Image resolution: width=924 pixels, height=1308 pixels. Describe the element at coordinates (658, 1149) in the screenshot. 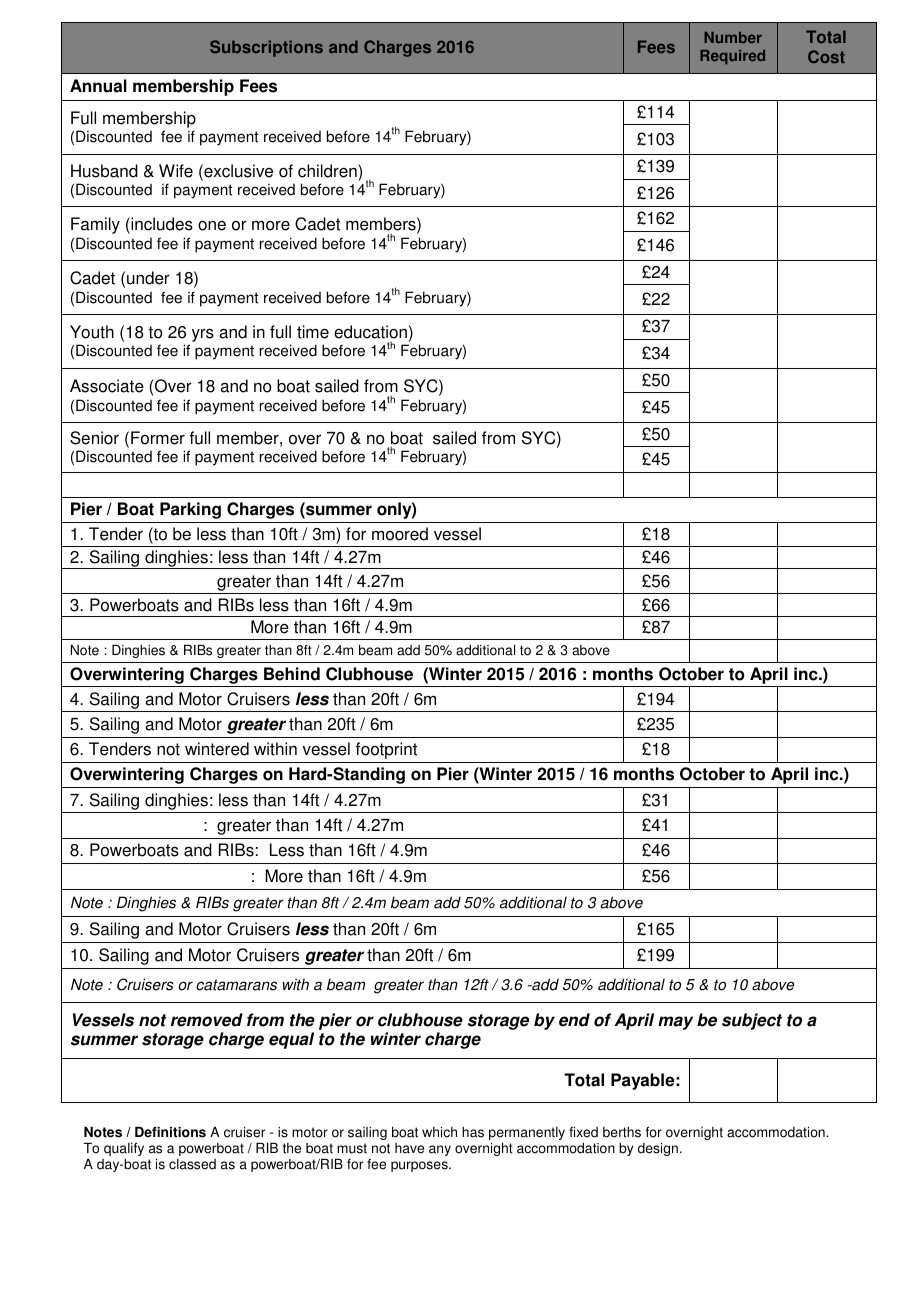

I see `design` at that location.
